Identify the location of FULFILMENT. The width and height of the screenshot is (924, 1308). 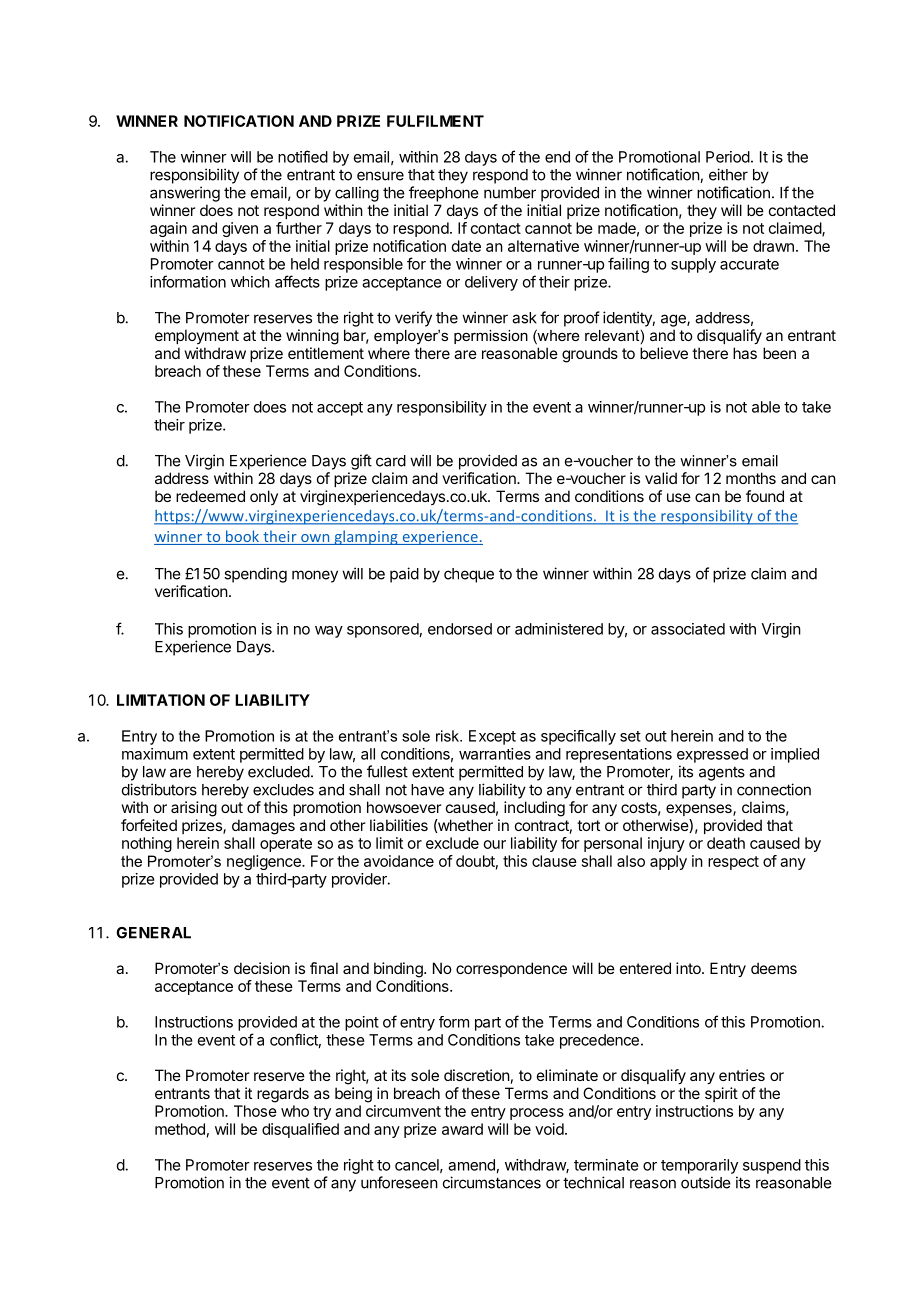
(435, 121).
